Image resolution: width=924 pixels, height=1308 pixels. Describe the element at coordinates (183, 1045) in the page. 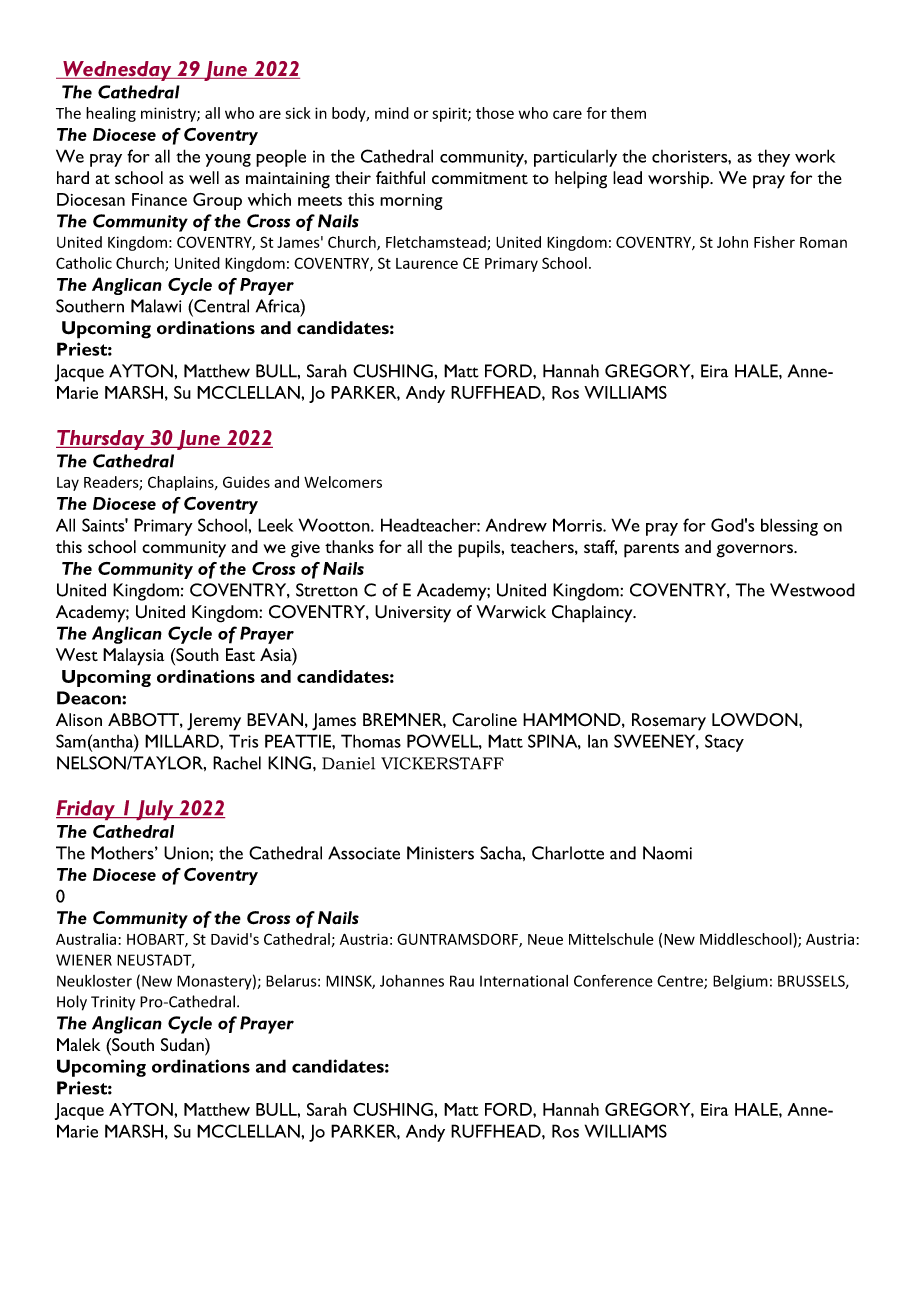

I see `Sudan` at that location.
